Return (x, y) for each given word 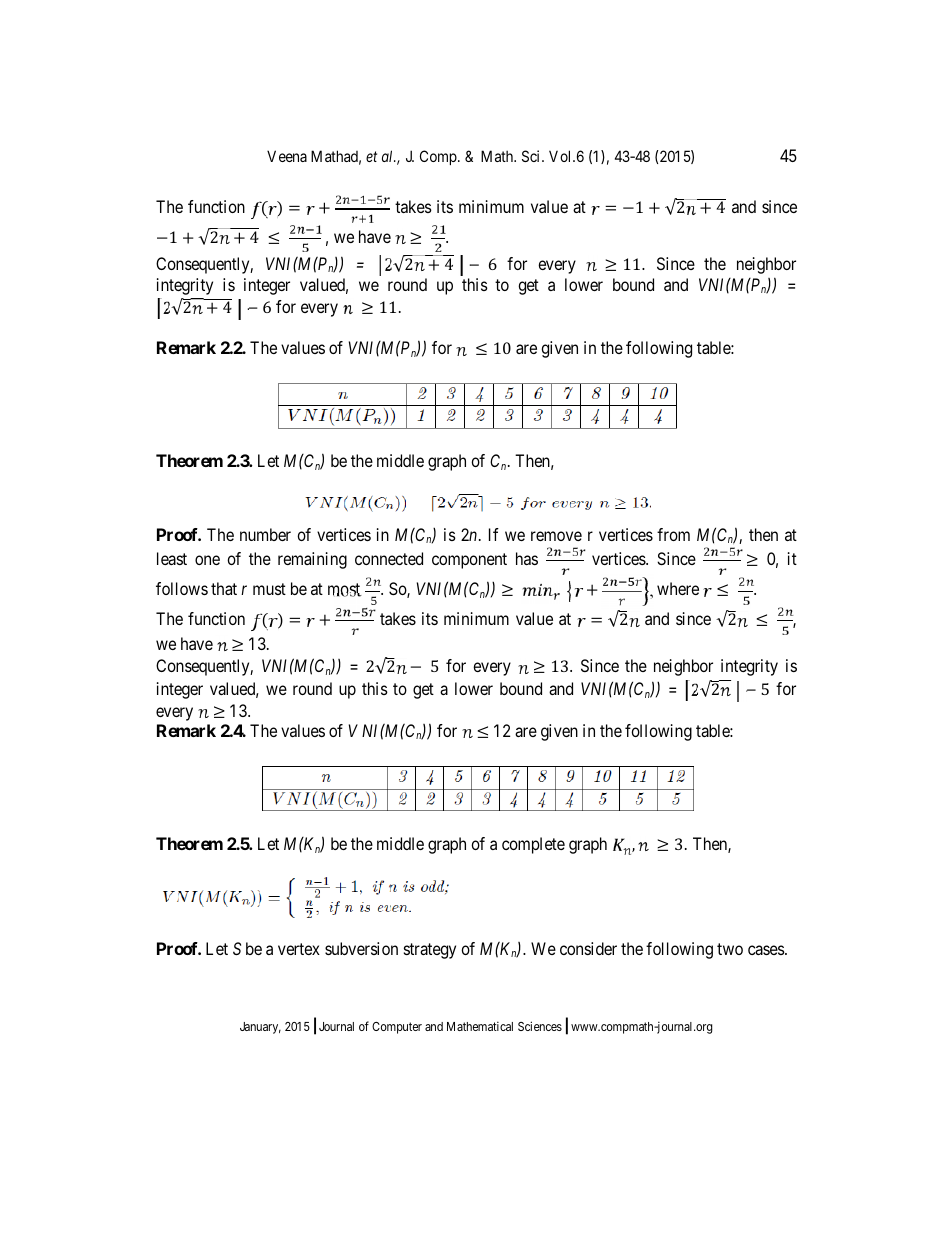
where (678, 588)
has (527, 558)
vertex (299, 949)
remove (556, 536)
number (265, 534)
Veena (287, 156)
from (673, 534)
